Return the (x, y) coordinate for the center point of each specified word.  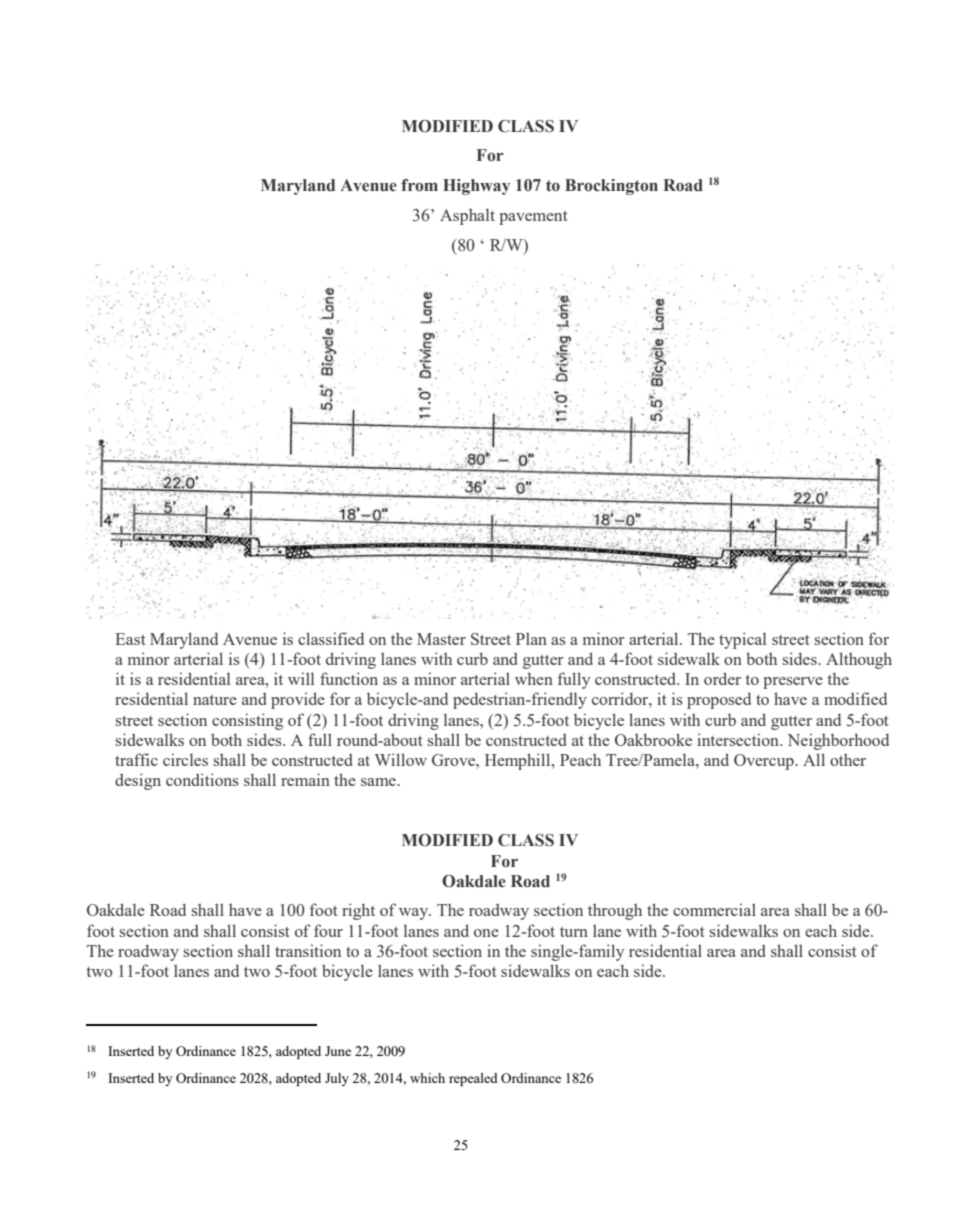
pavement (533, 218)
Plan (531, 638)
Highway (476, 187)
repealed (473, 1079)
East (130, 639)
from (419, 185)
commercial (714, 909)
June (338, 1051)
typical (742, 640)
